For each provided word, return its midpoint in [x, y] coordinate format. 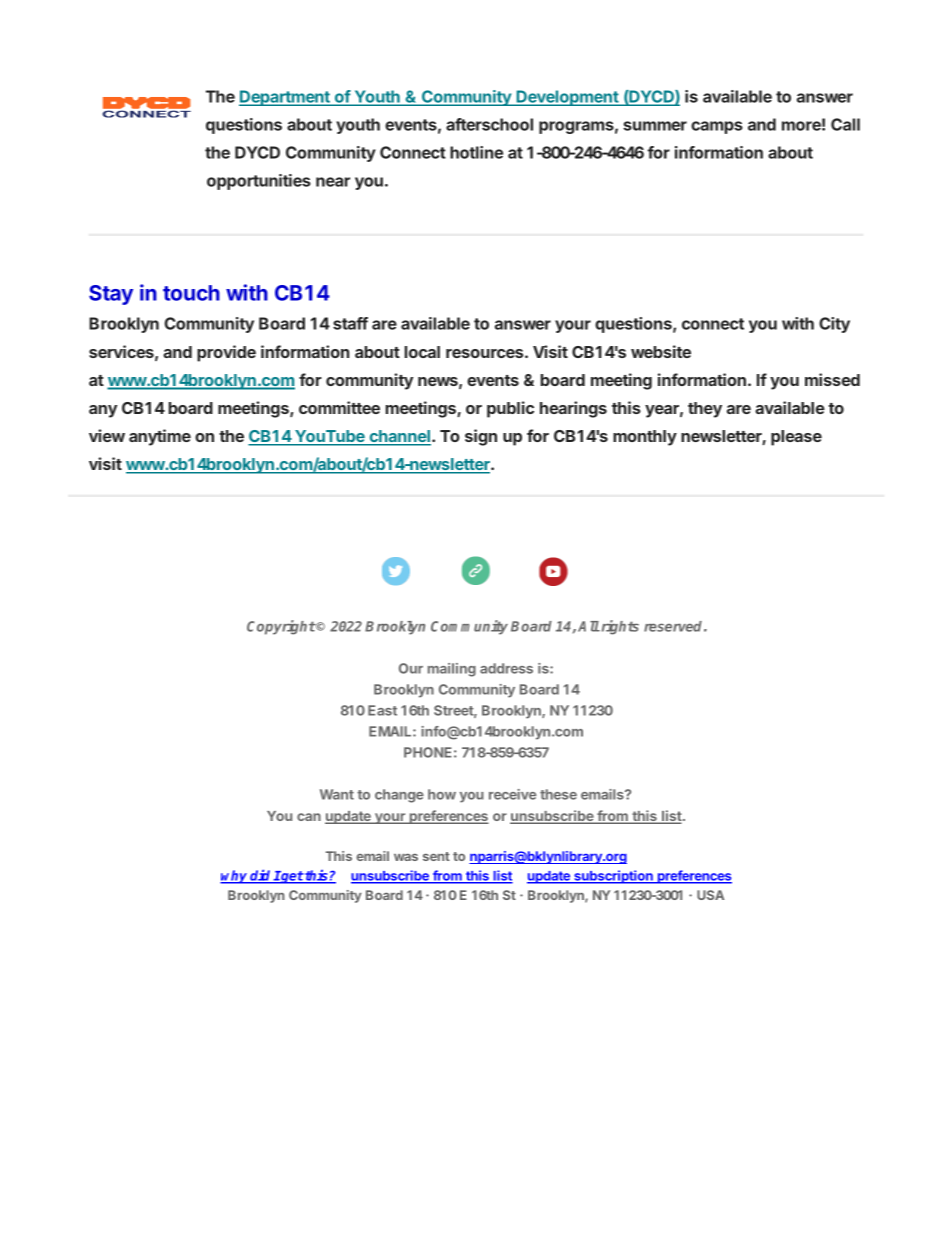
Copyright [281, 627]
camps [717, 127]
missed [832, 379]
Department [285, 98]
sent [436, 856]
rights [619, 627]
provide [226, 353]
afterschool [489, 124]
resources [486, 353]
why [235, 877]
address [506, 668]
